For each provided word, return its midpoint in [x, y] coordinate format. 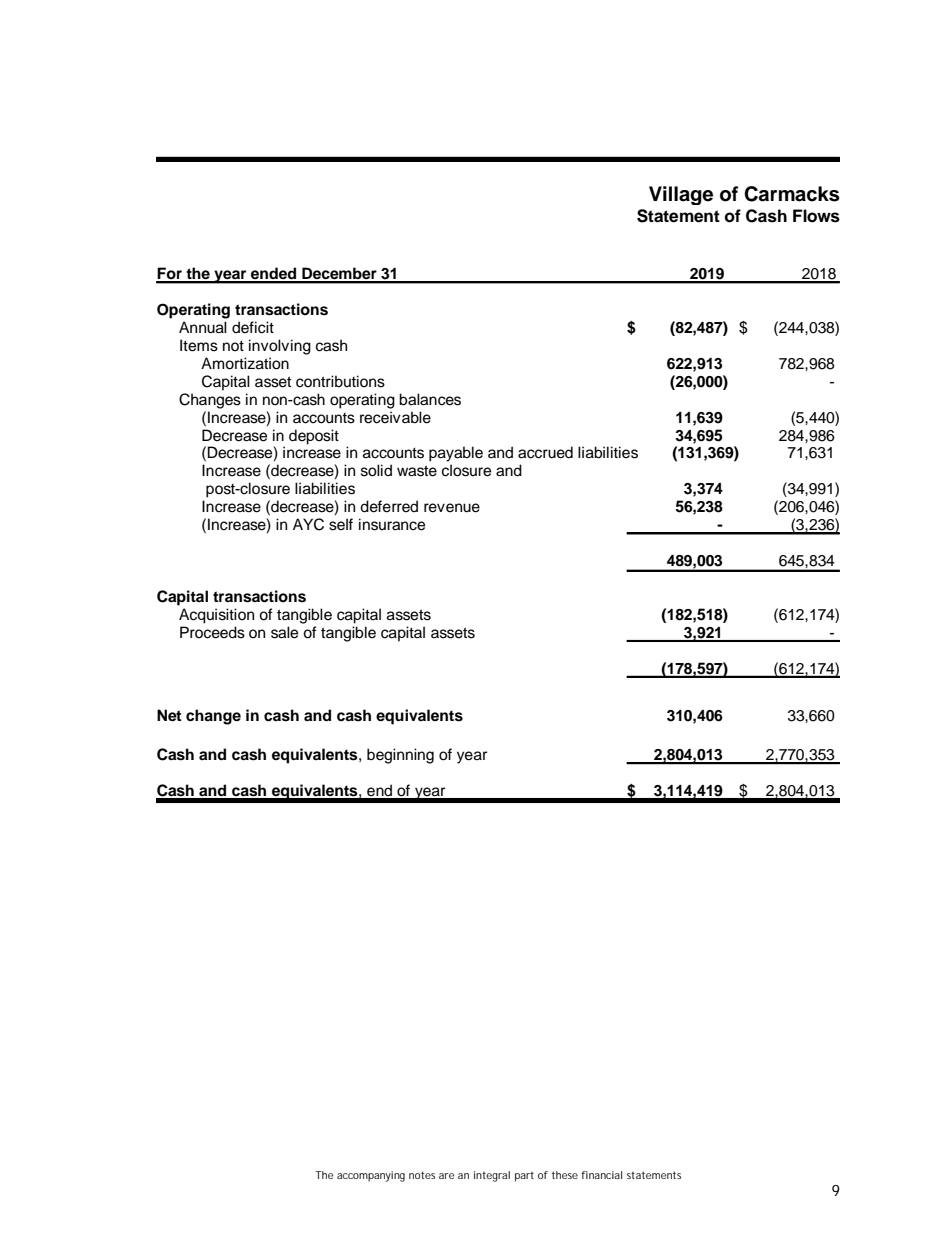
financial [601, 1175]
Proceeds [212, 632]
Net [169, 715]
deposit [314, 437]
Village [681, 195]
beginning [400, 756]
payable [456, 454]
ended [274, 275]
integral [492, 1176]
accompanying [371, 1176]
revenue [452, 508]
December [339, 275]
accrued [545, 452]
